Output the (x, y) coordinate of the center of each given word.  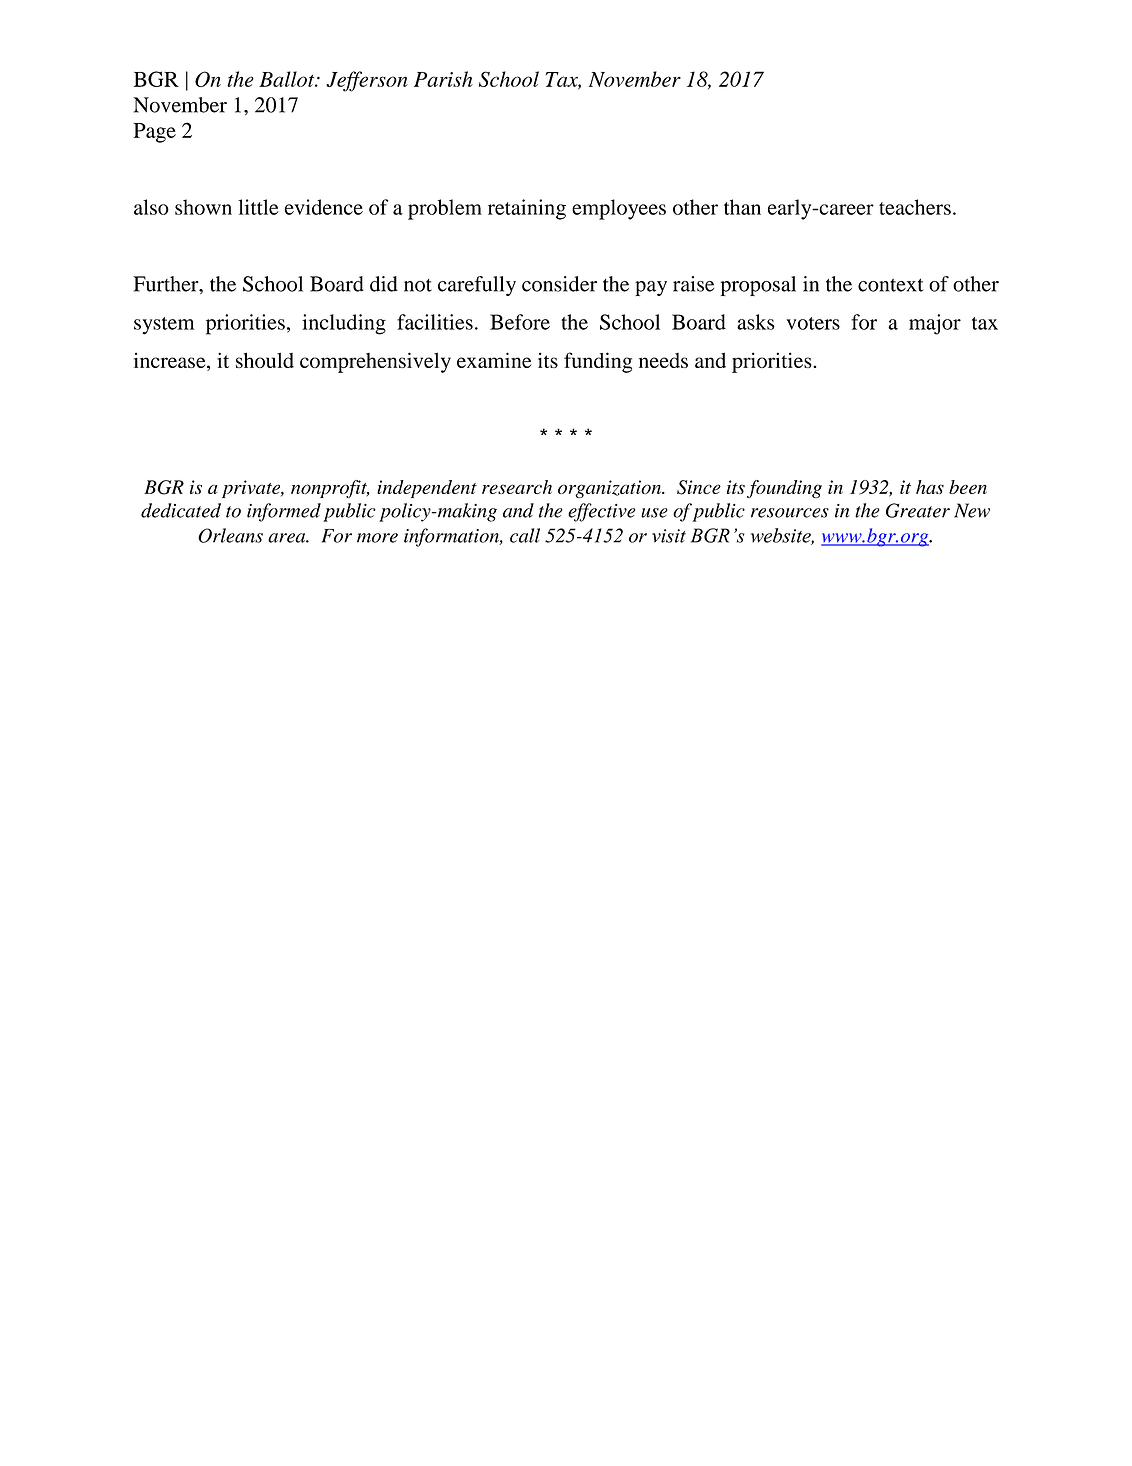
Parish (443, 79)
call (525, 535)
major (935, 324)
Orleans (230, 535)
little (258, 207)
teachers (915, 207)
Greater (918, 510)
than (742, 207)
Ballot (288, 79)
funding (598, 362)
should (265, 360)
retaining (527, 209)
